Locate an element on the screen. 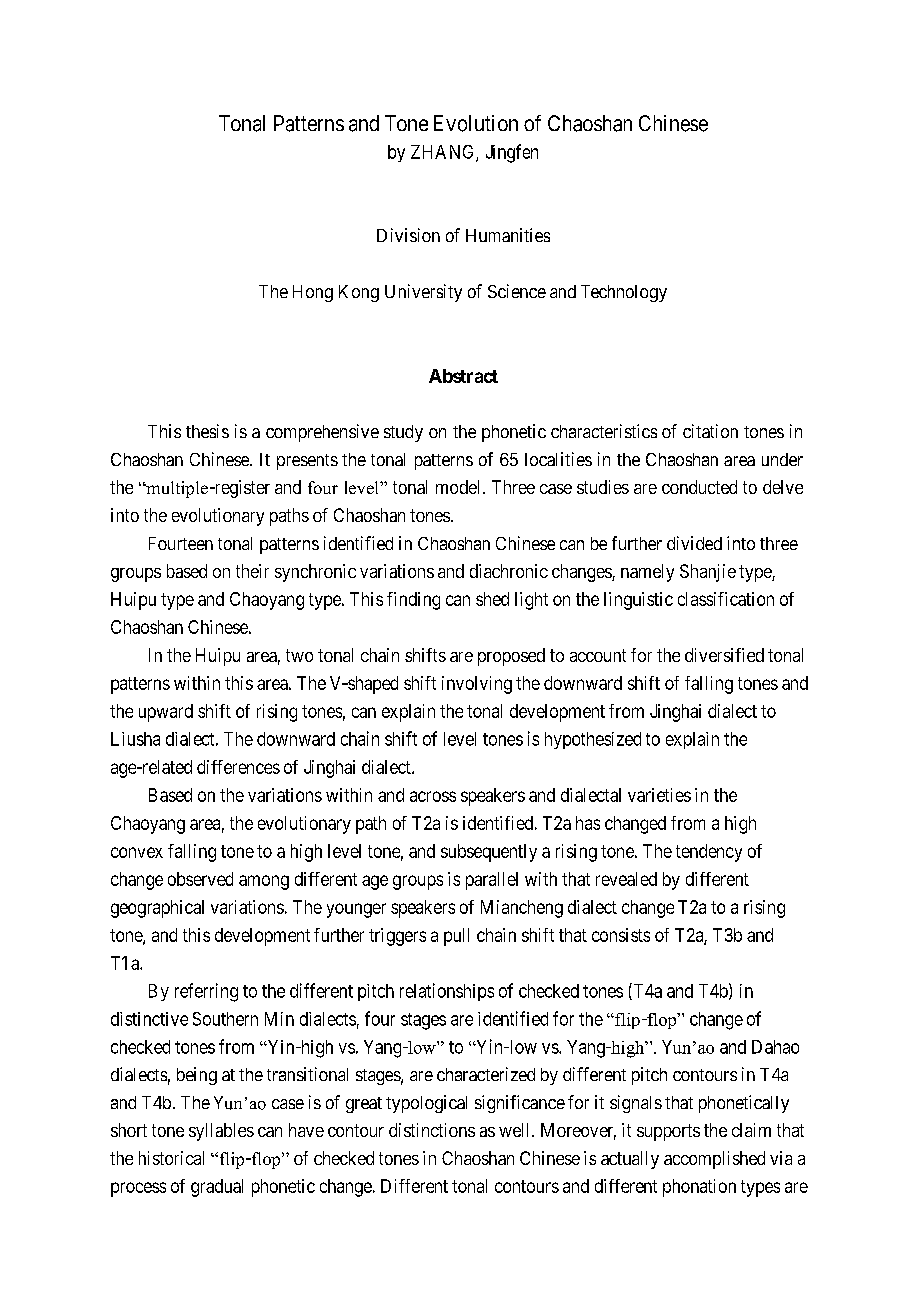 This screenshot has width=924, height=1309. supports is located at coordinates (668, 1132).
